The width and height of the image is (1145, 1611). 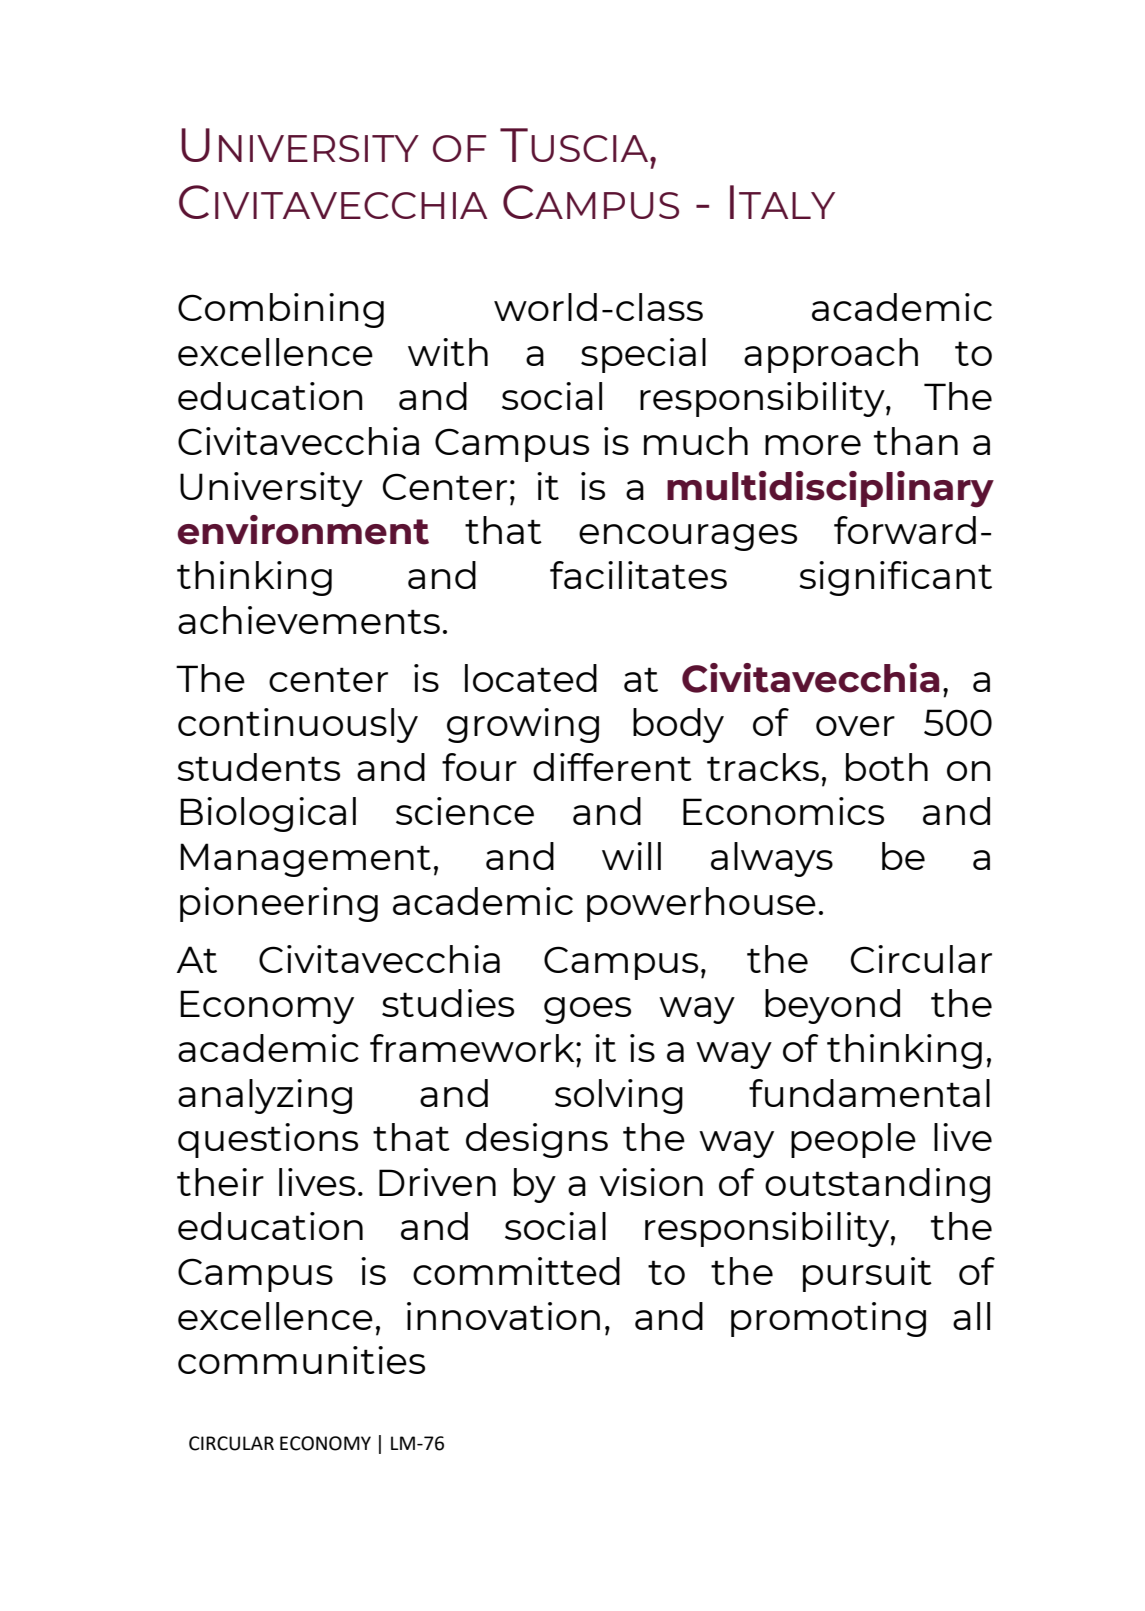 What do you see at coordinates (612, 767) in the image?
I see `different` at bounding box center [612, 767].
